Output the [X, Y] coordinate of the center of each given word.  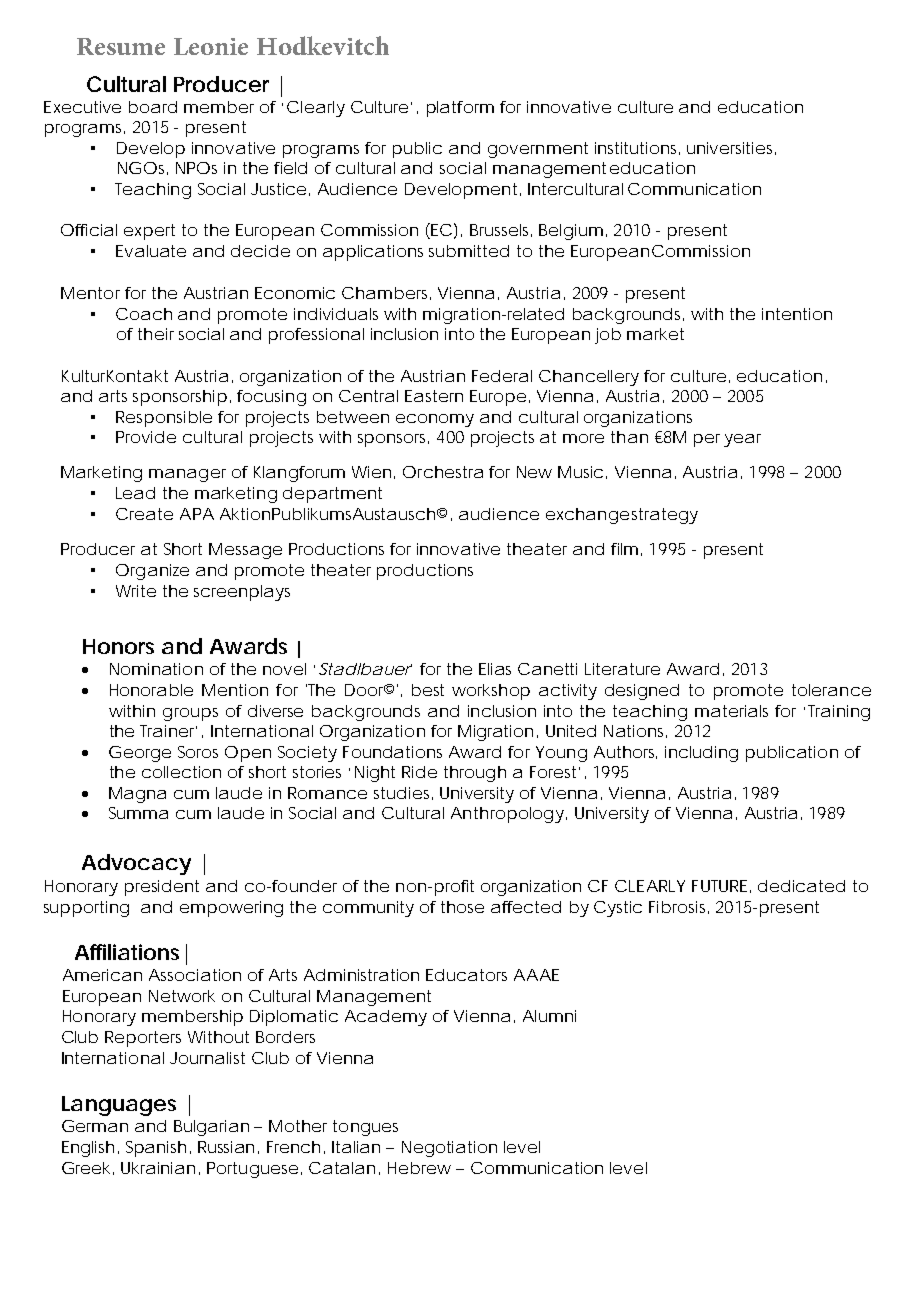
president [162, 888]
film [623, 549]
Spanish [156, 1149]
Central [368, 396]
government [538, 150]
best [428, 690]
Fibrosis [677, 907]
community [368, 909]
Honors [118, 646]
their [156, 334]
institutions [635, 148]
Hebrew [419, 1168]
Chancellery [589, 378]
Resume [121, 46]
